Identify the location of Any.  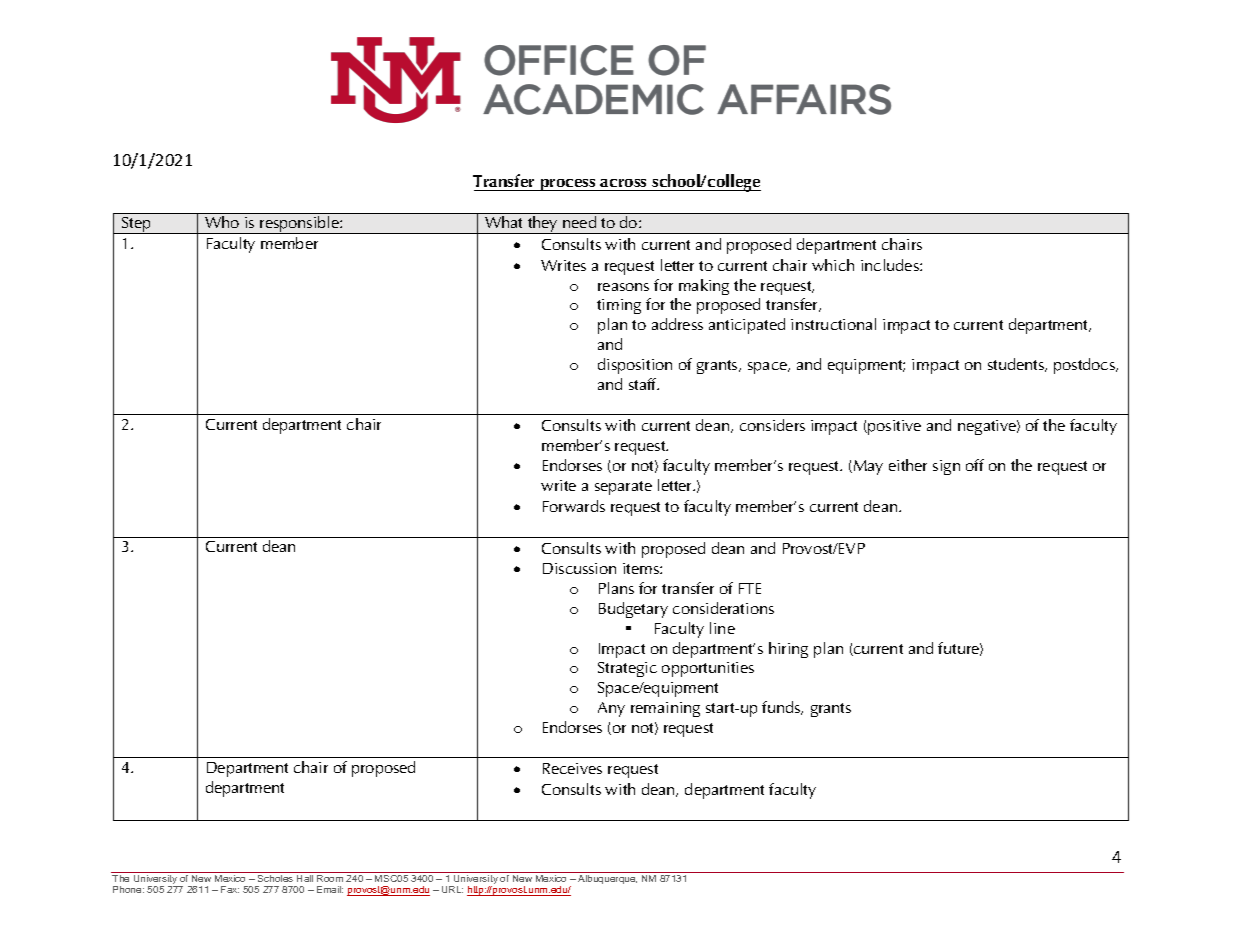
(611, 709).
